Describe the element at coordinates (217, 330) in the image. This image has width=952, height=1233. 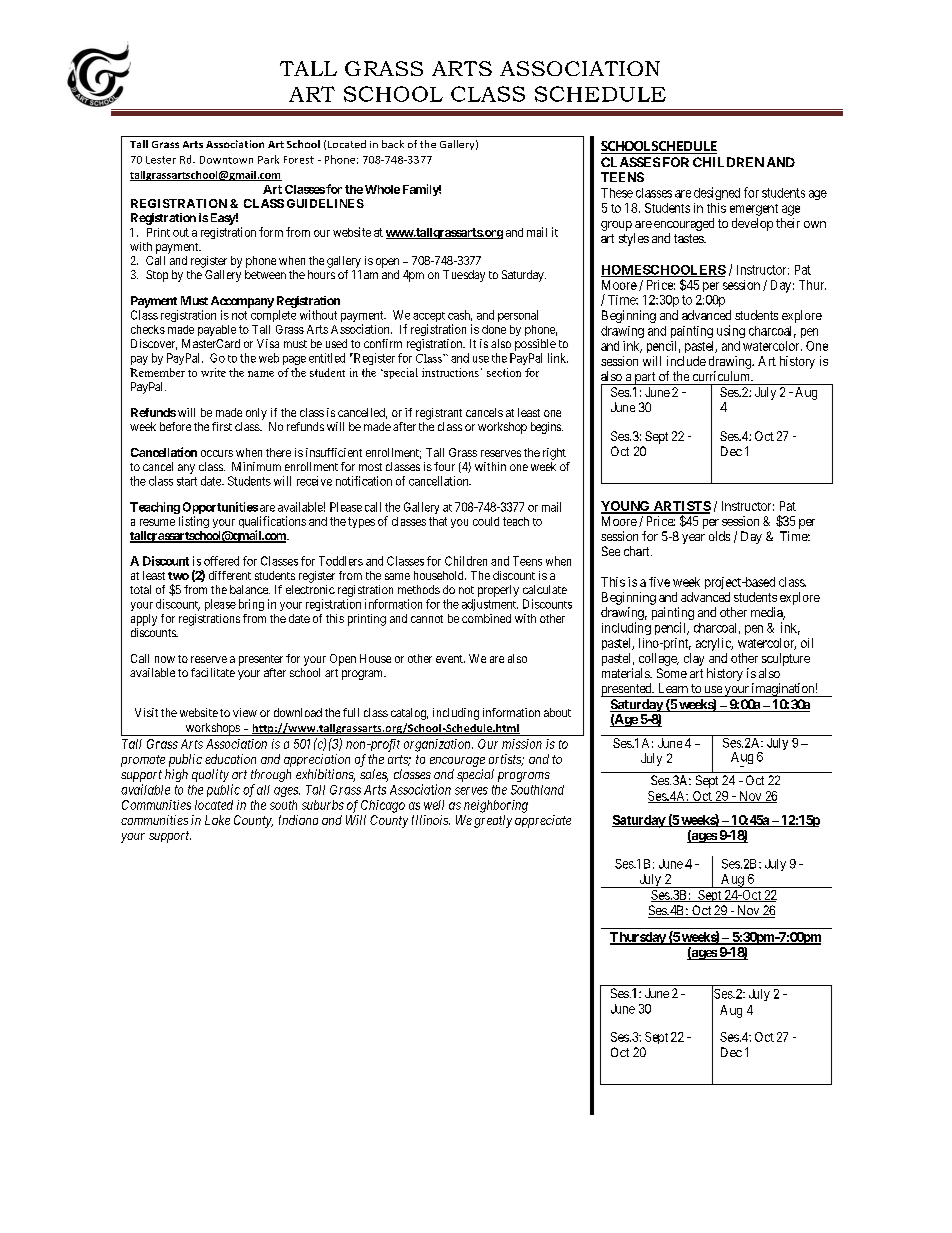
I see `payable` at that location.
